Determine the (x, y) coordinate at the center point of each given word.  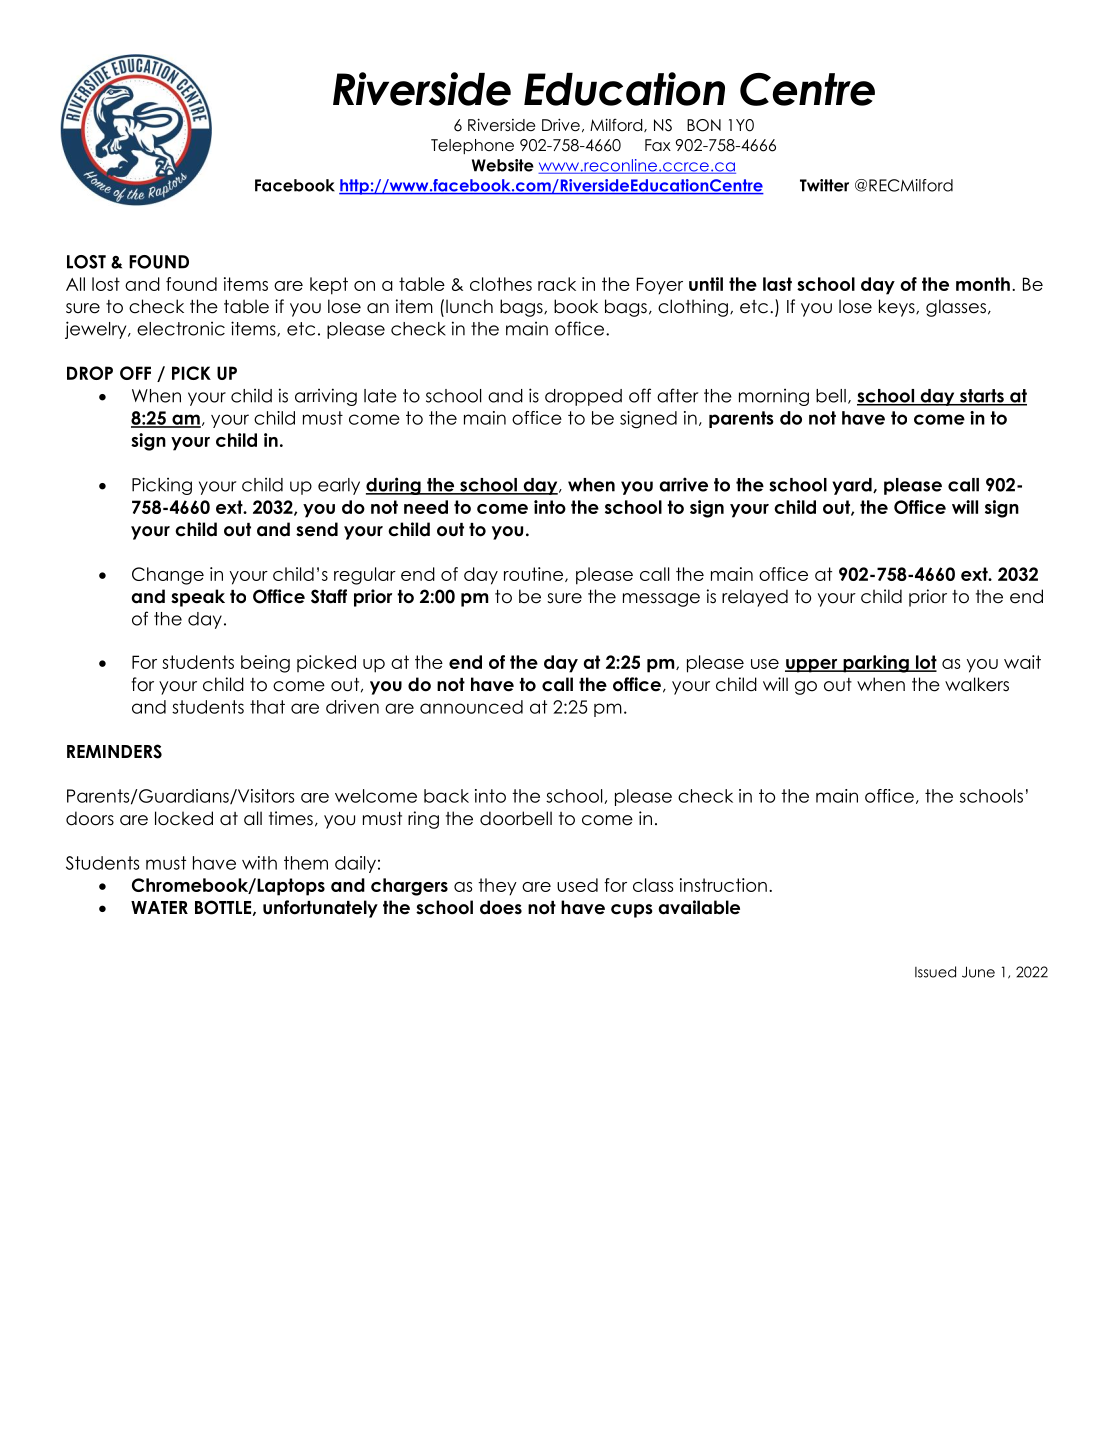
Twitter (824, 185)
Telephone (472, 146)
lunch (469, 306)
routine (535, 574)
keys (898, 308)
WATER (159, 907)
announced (471, 707)
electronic (181, 329)
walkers (977, 684)
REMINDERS (114, 751)
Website (503, 165)
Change (168, 576)
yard (853, 486)
